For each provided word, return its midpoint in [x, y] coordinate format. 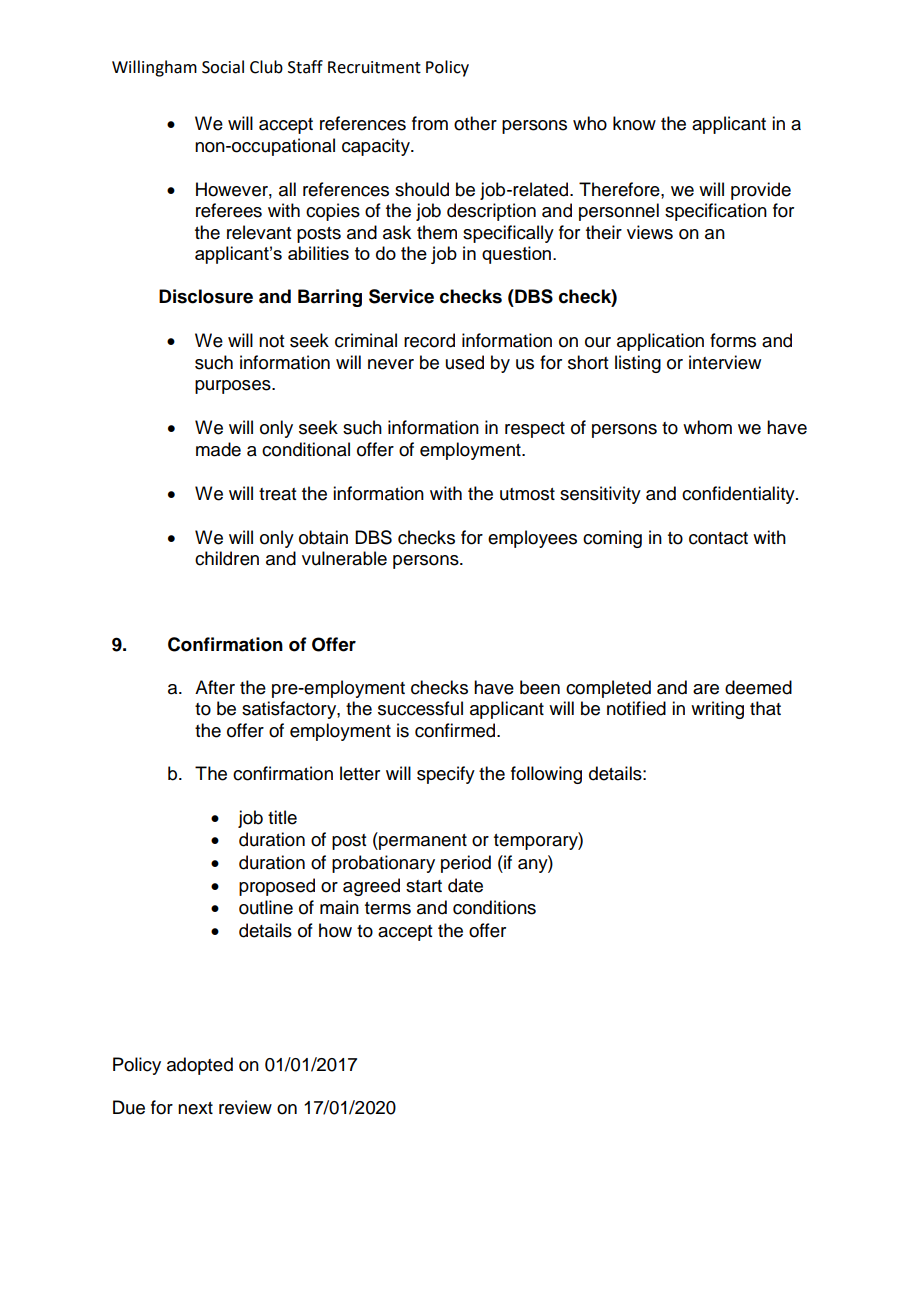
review [245, 1107]
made [218, 449]
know [634, 123]
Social [223, 67]
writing [717, 710]
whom [707, 427]
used [465, 362]
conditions [494, 907]
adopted [200, 1066]
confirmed [456, 730]
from [430, 123]
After [215, 687]
